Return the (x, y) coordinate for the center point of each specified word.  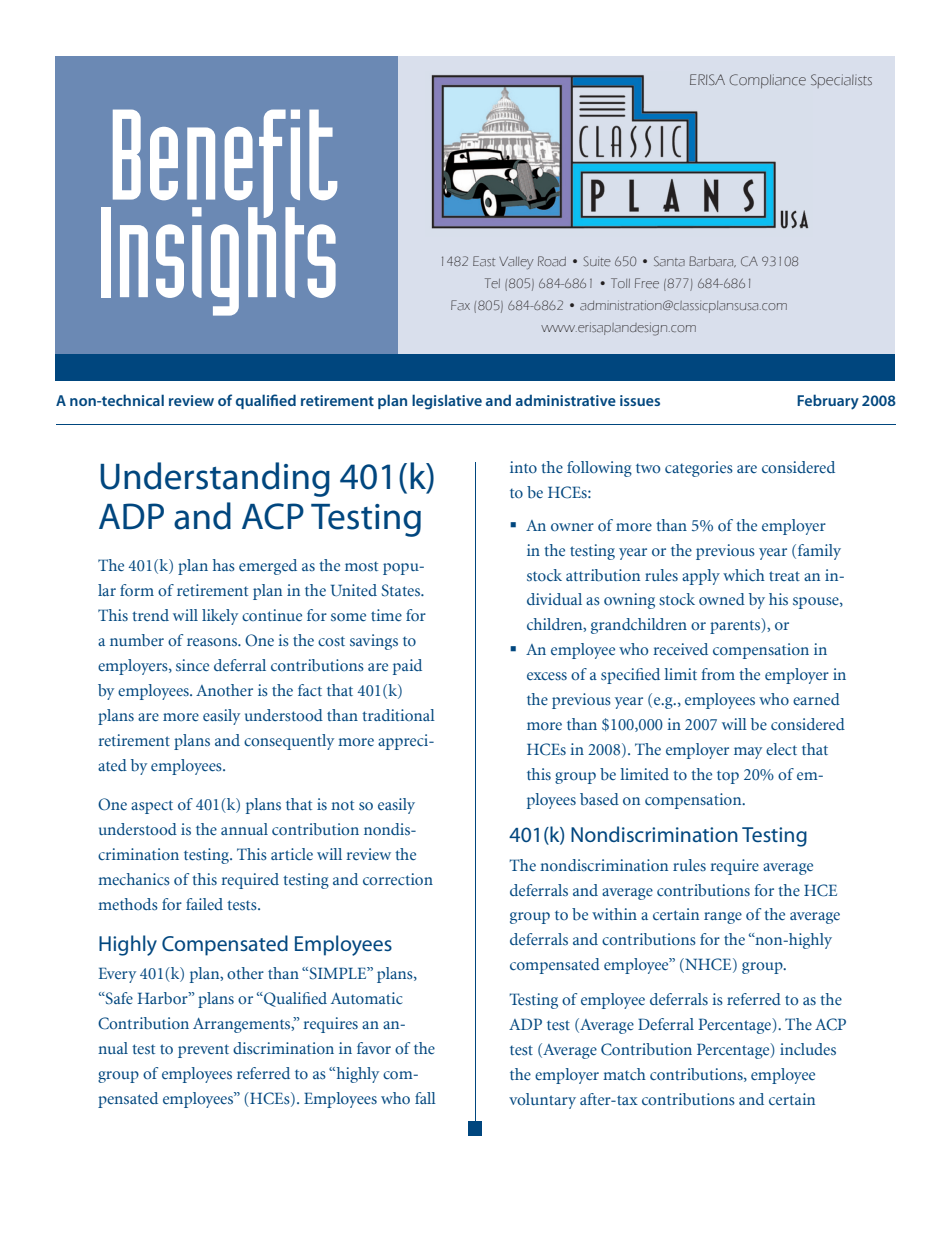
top (728, 777)
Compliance (768, 81)
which (744, 575)
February (828, 402)
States (401, 590)
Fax (460, 305)
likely (220, 617)
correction (398, 879)
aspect (152, 807)
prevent (203, 1051)
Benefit (223, 164)
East (484, 261)
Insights (218, 260)
